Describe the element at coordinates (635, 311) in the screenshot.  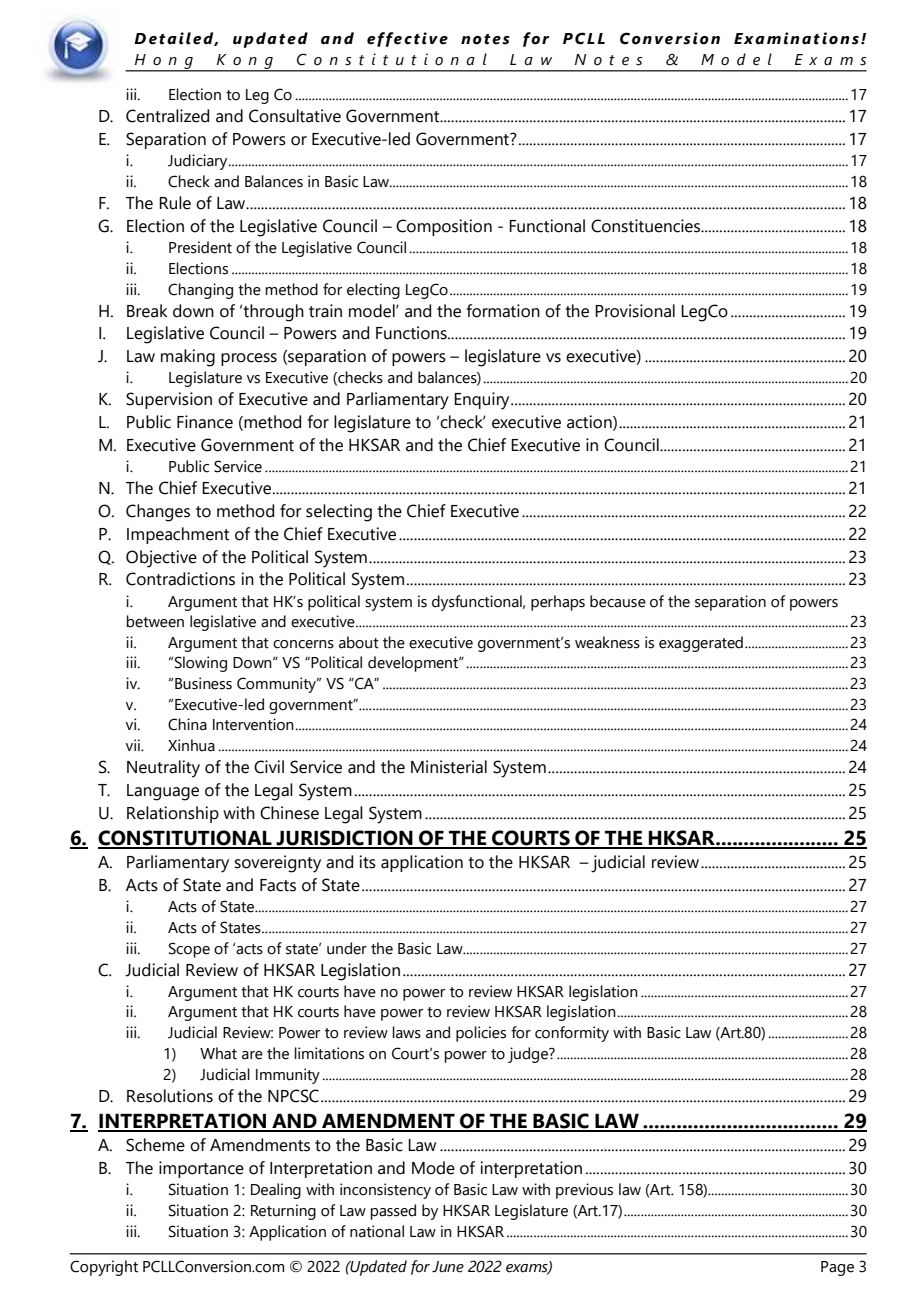
I see `Provisional` at that location.
